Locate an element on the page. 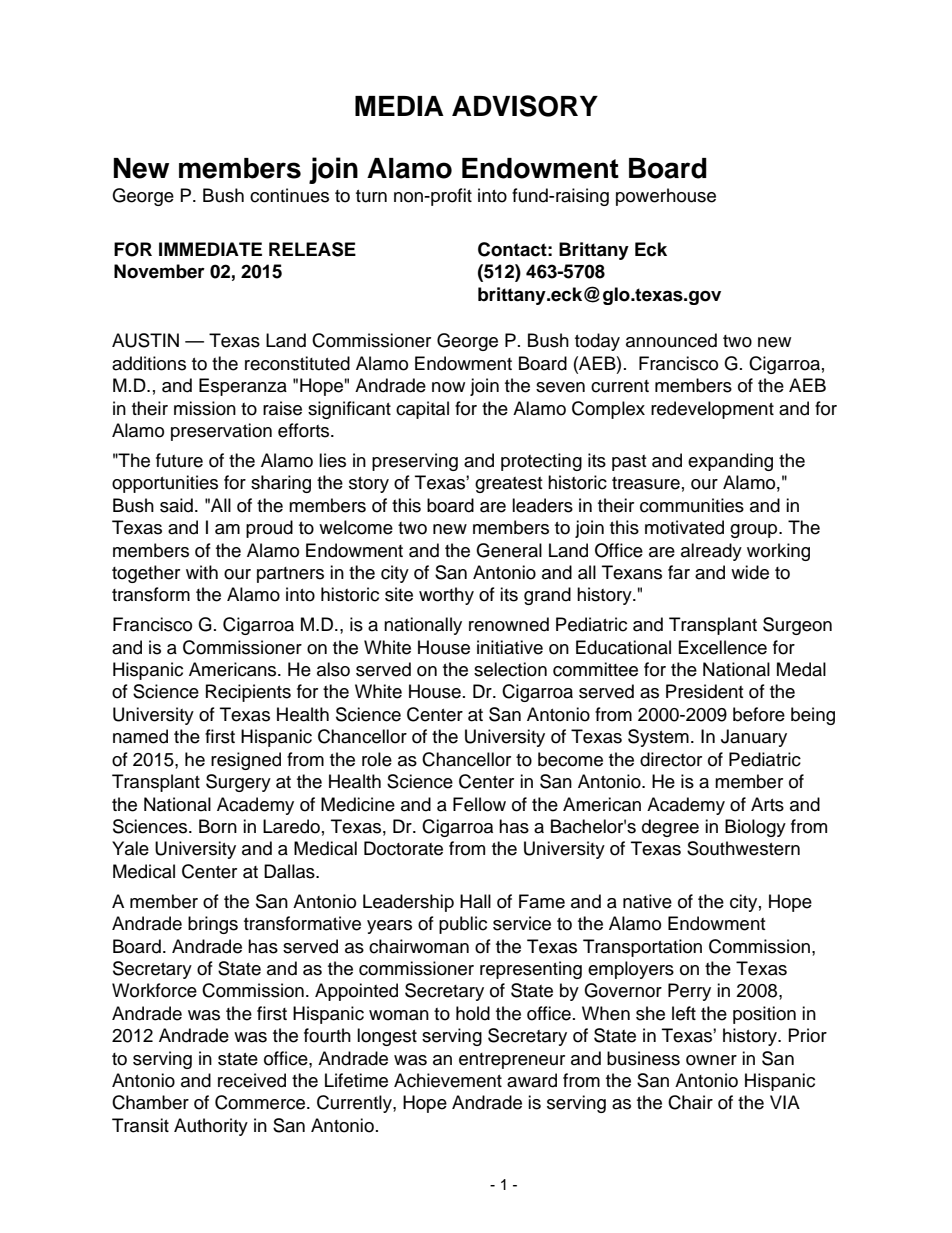 The height and width of the page is (1233, 952). owner is located at coordinates (711, 1060).
